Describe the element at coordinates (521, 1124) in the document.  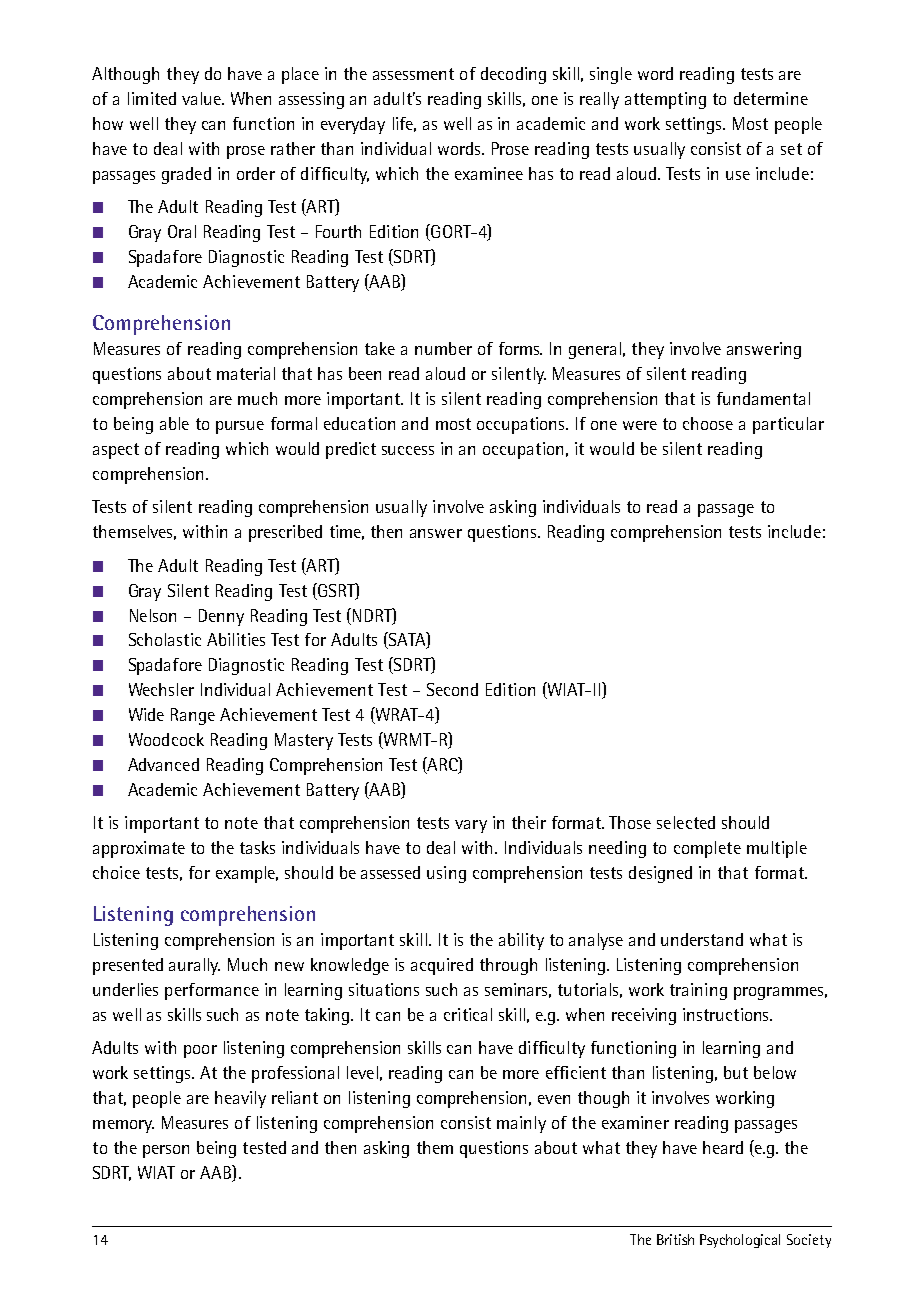
I see `mainly` at that location.
